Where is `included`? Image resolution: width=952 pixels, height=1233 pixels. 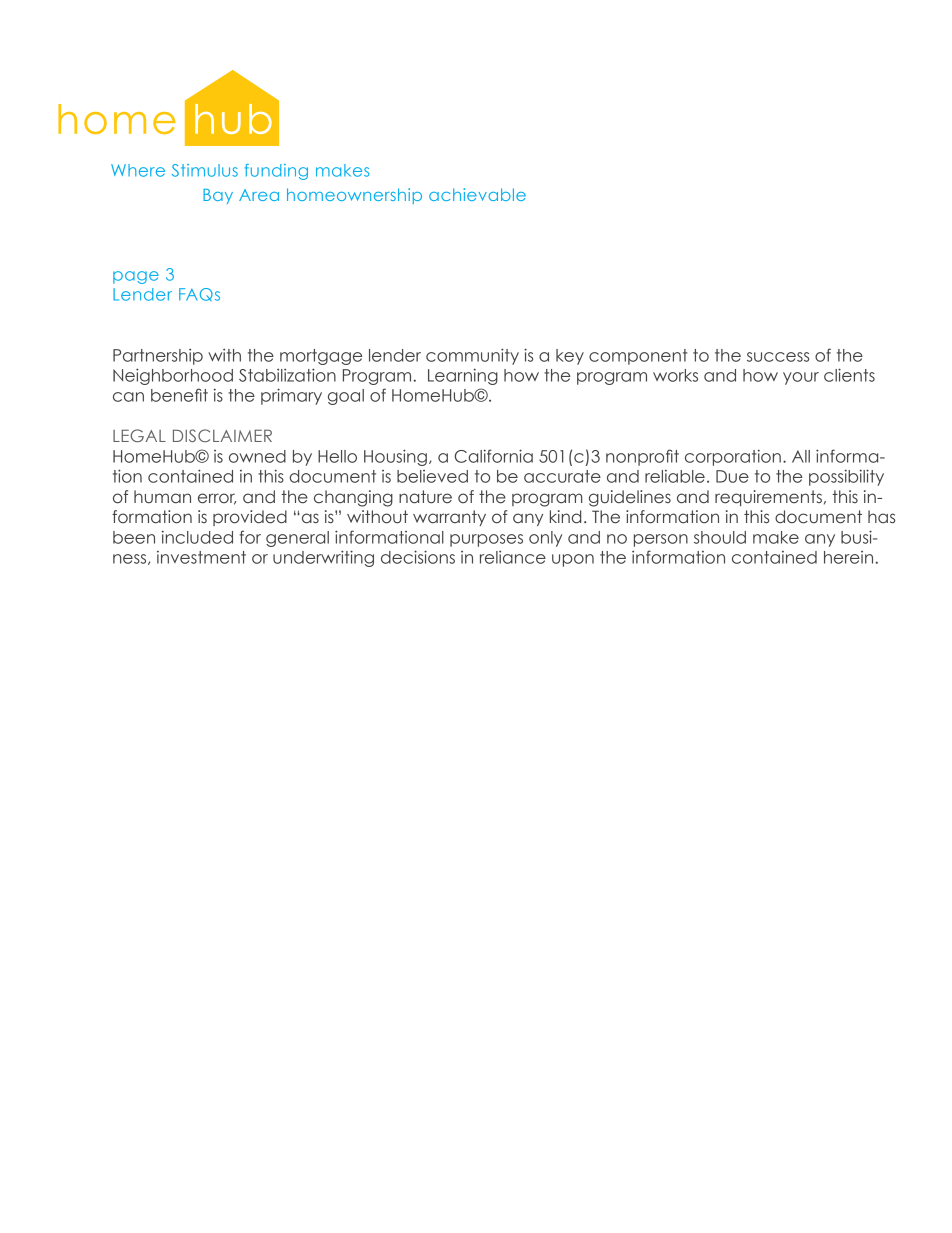 included is located at coordinates (197, 537).
